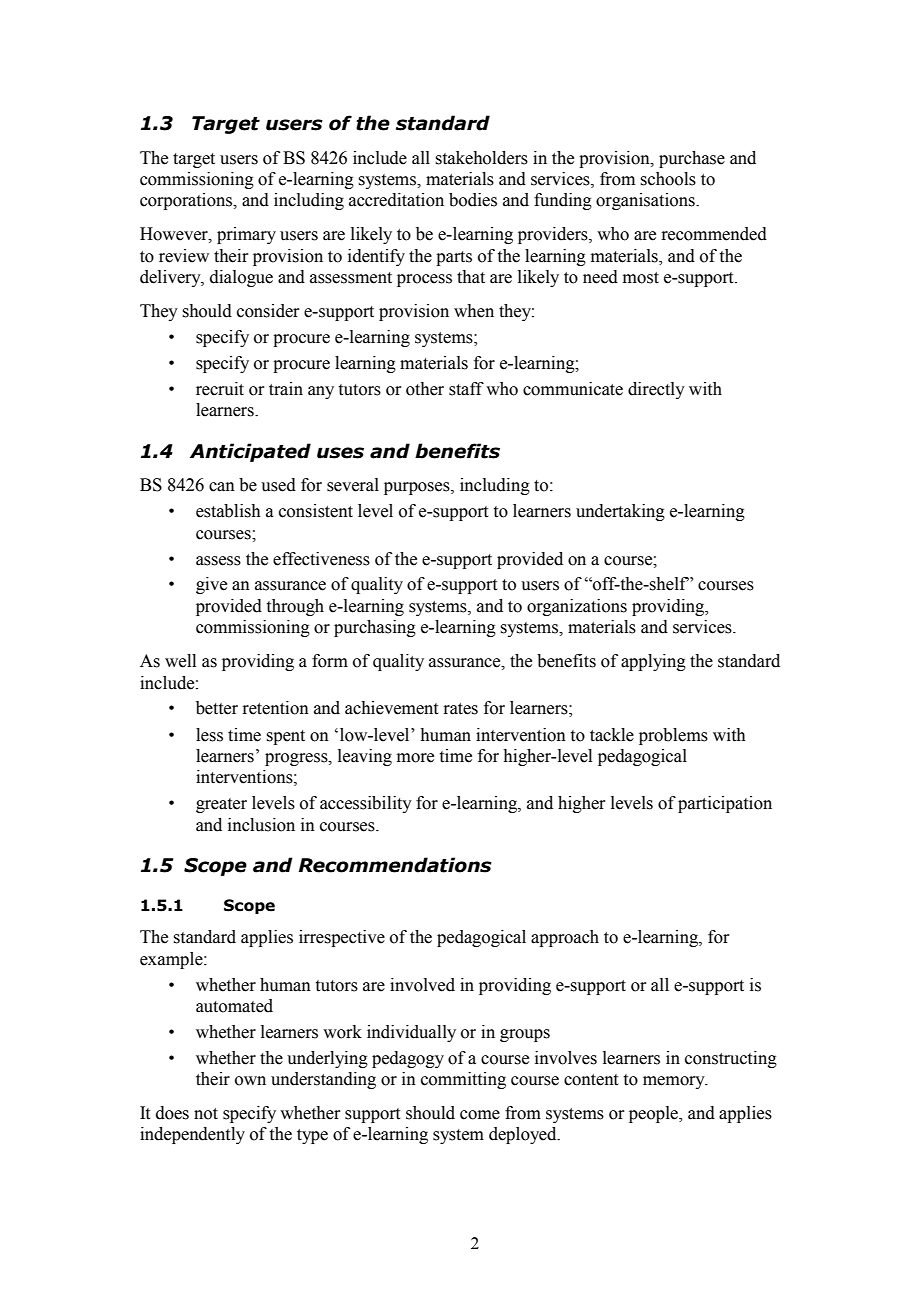  I want to click on own, so click(250, 1081).
